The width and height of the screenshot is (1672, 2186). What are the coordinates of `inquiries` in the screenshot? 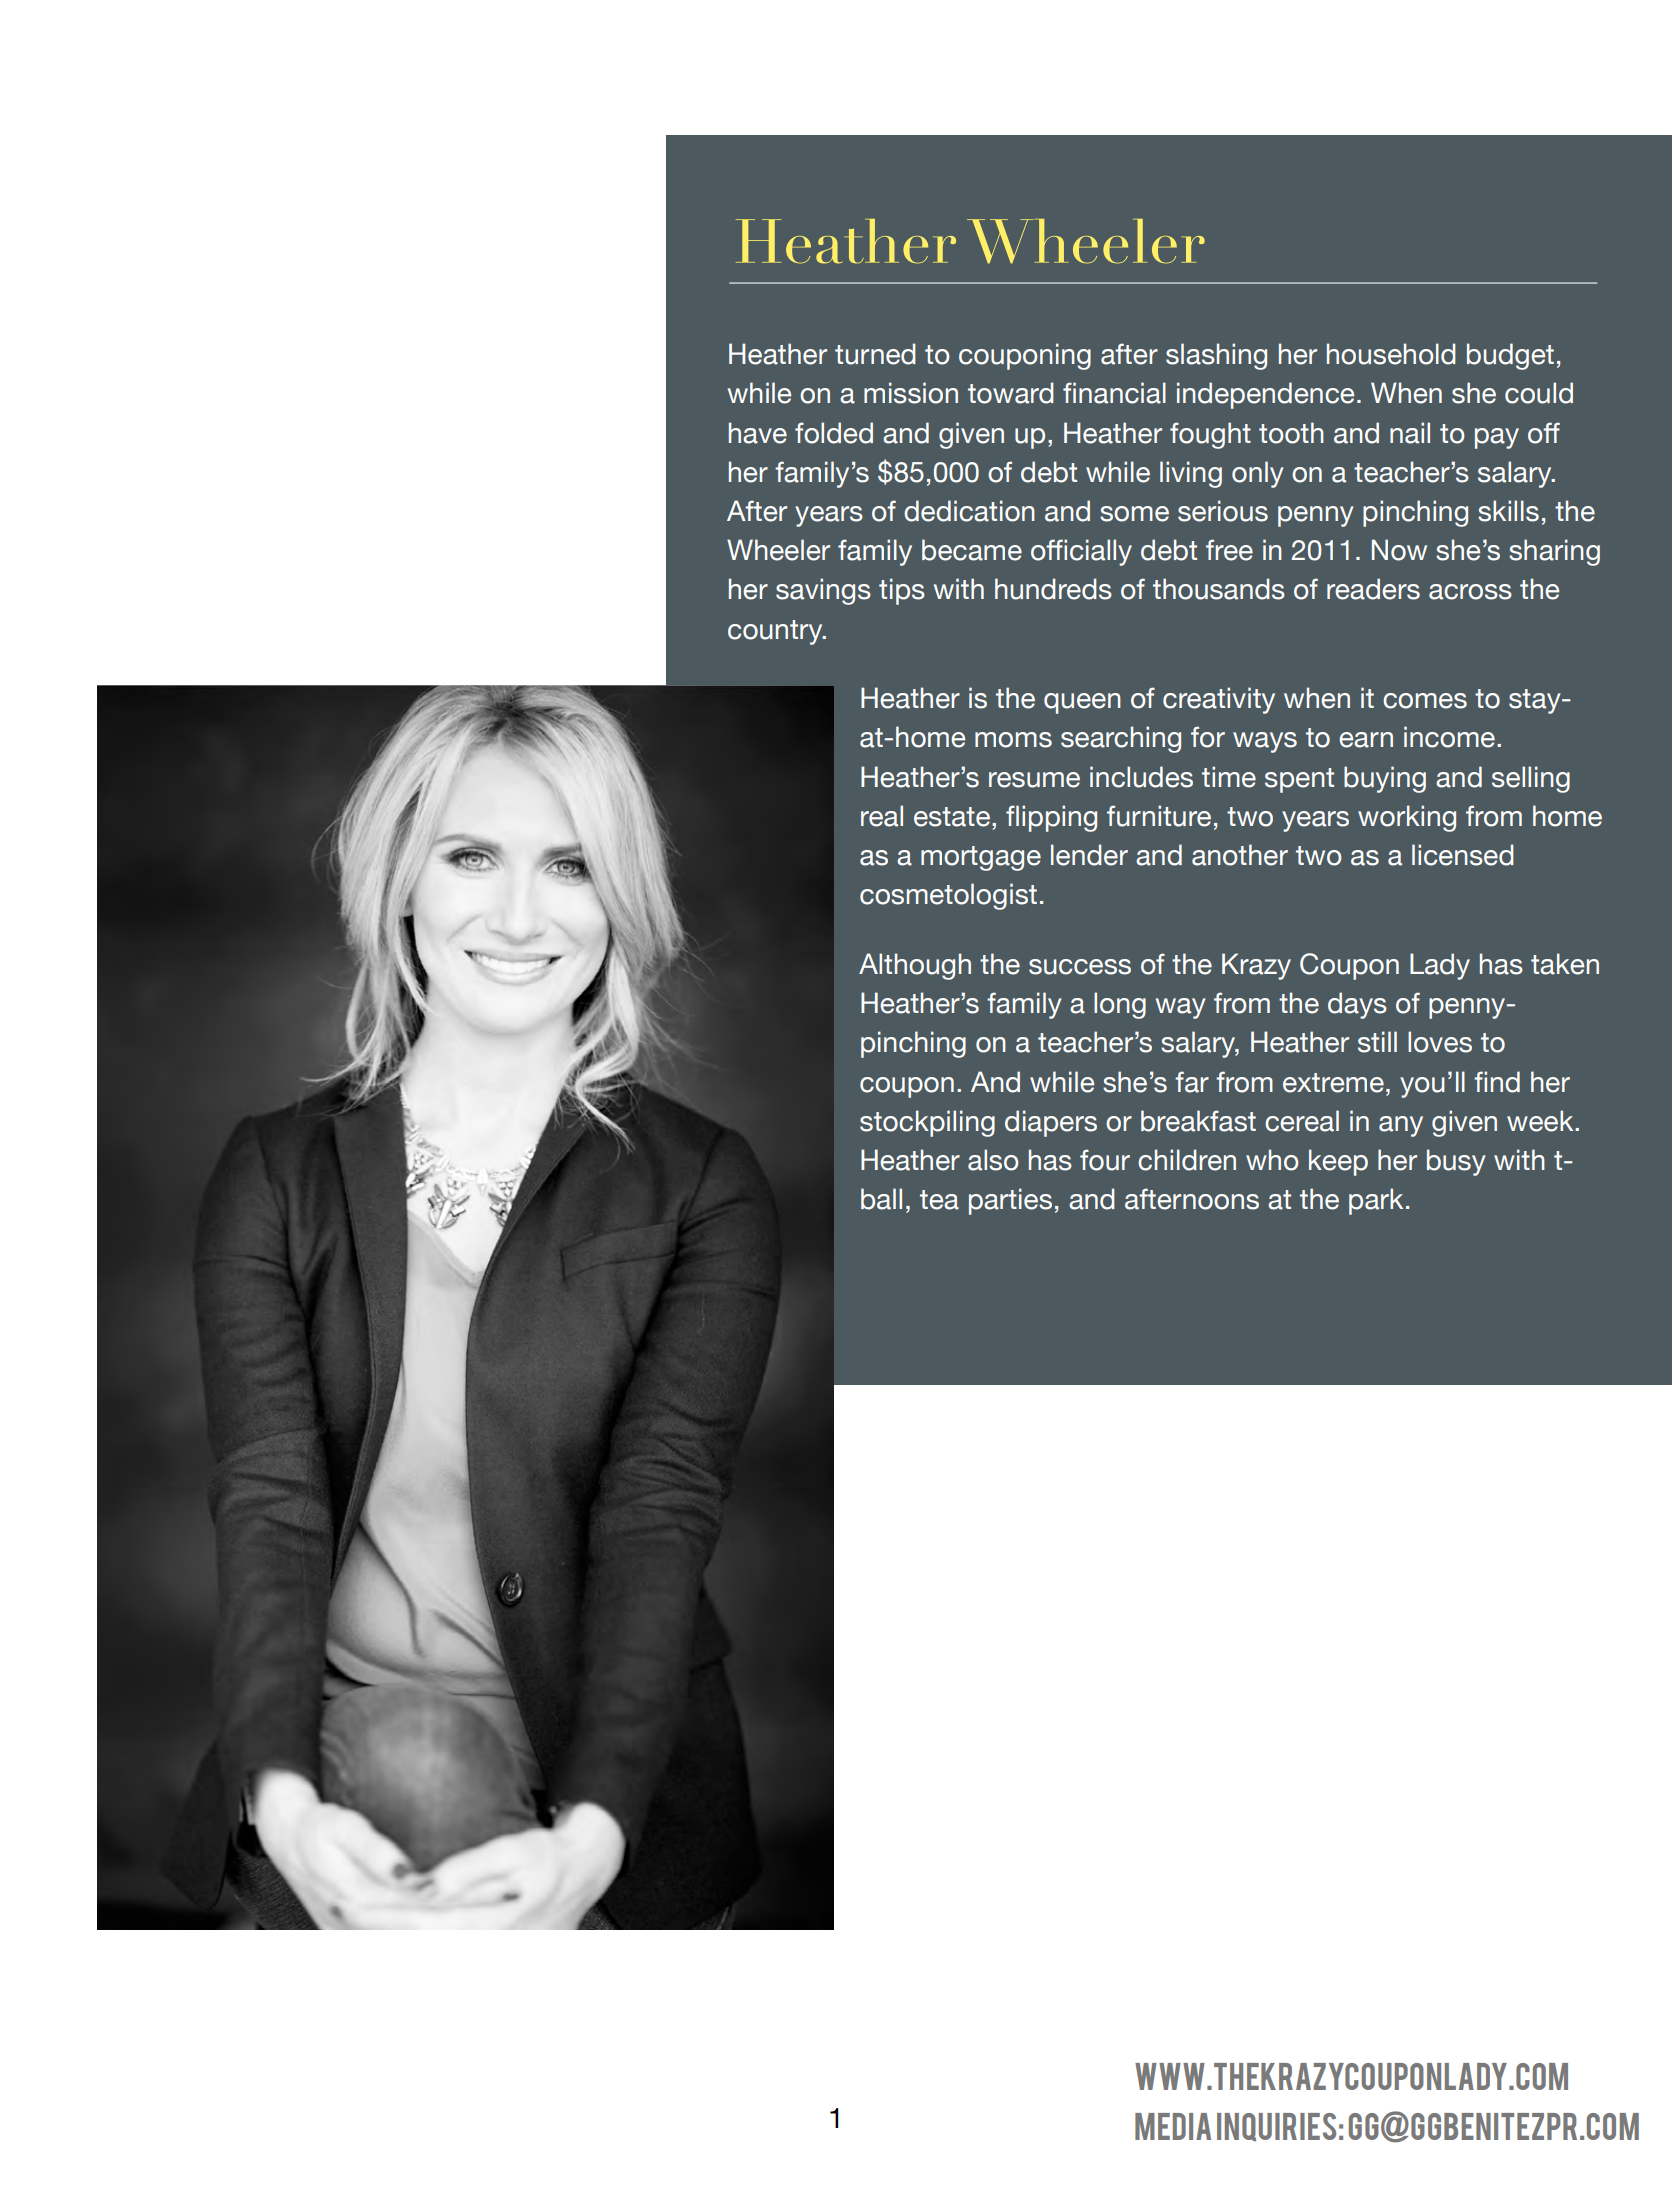 It's located at (1276, 2127).
